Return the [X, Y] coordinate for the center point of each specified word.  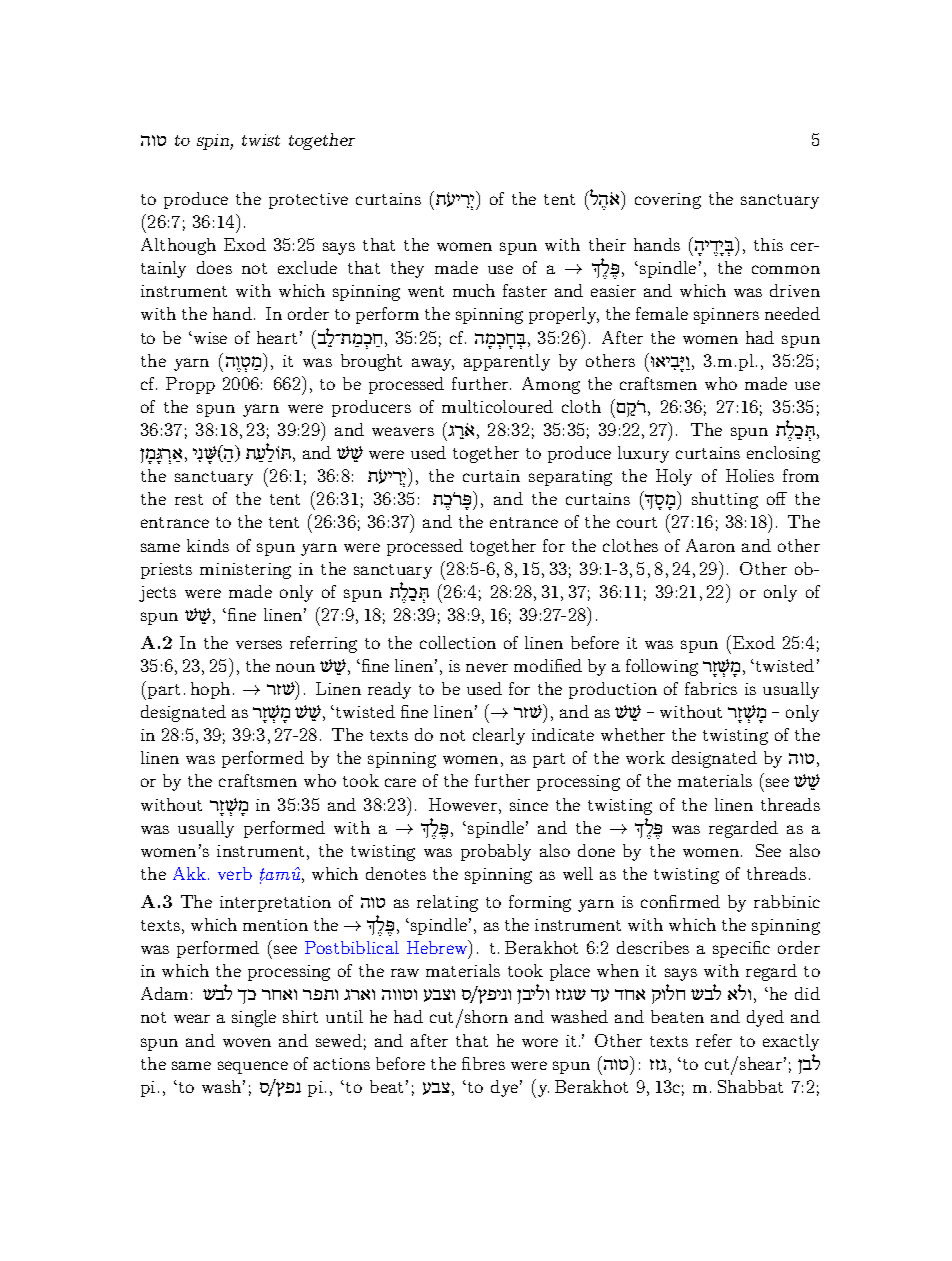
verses [259, 644]
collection [458, 642]
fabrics [711, 688]
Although [178, 246]
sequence [253, 1067]
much [474, 290]
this [768, 244]
